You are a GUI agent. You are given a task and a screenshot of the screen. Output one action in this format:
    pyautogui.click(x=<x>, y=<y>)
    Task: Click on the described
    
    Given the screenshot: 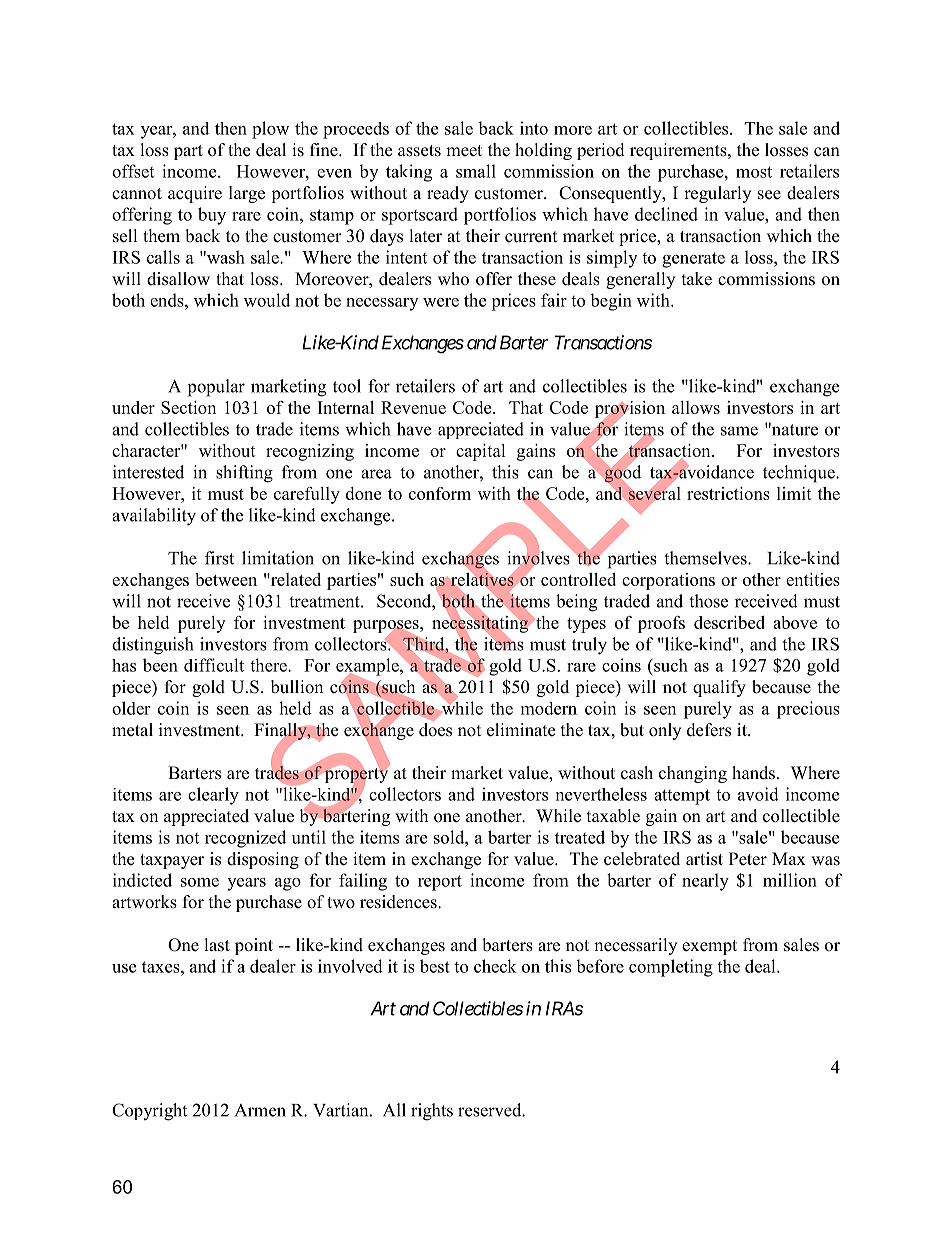 What is the action you would take?
    pyautogui.click(x=729, y=622)
